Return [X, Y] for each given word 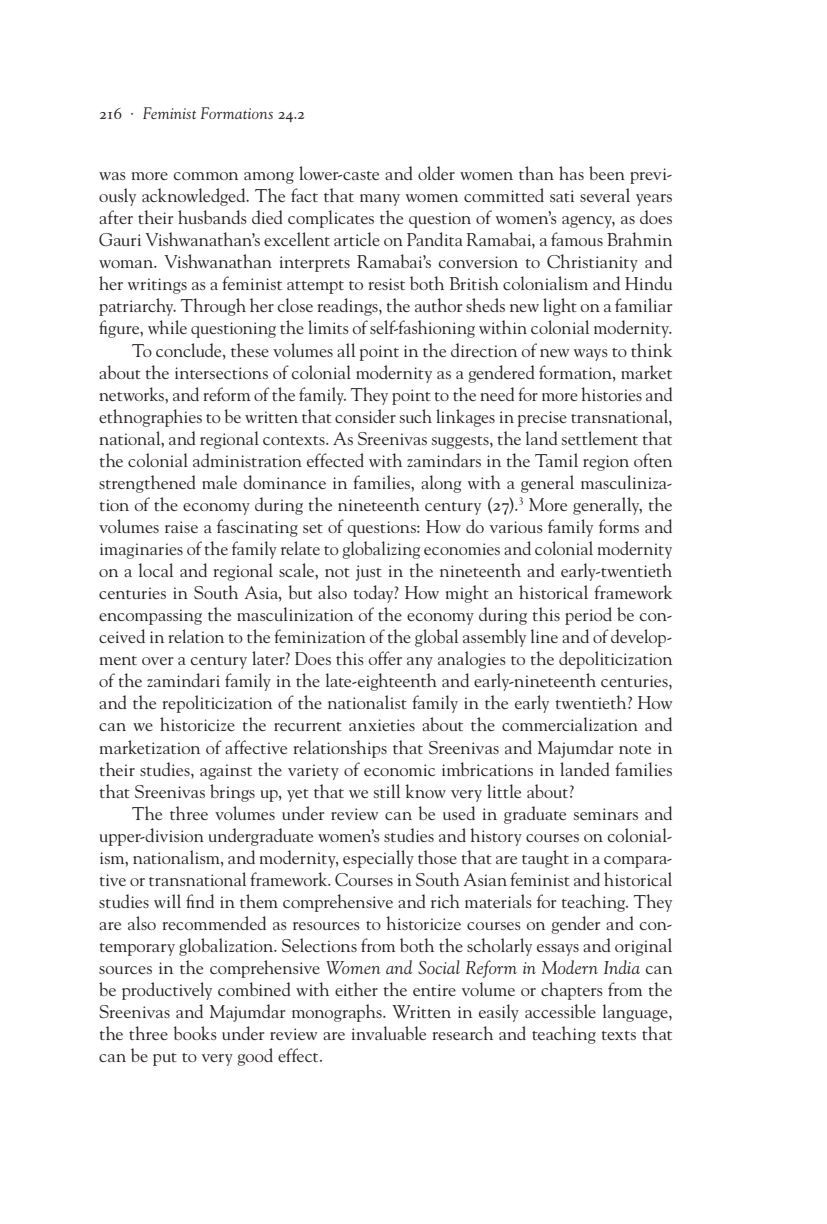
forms [619, 526]
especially [378, 859]
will [167, 901]
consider [365, 416]
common [205, 176]
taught [545, 859]
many [380, 200]
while [167, 327]
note [635, 749]
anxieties [382, 725]
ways [591, 355]
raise [181, 527]
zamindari [183, 680]
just [369, 573]
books [195, 1033]
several [605, 195]
